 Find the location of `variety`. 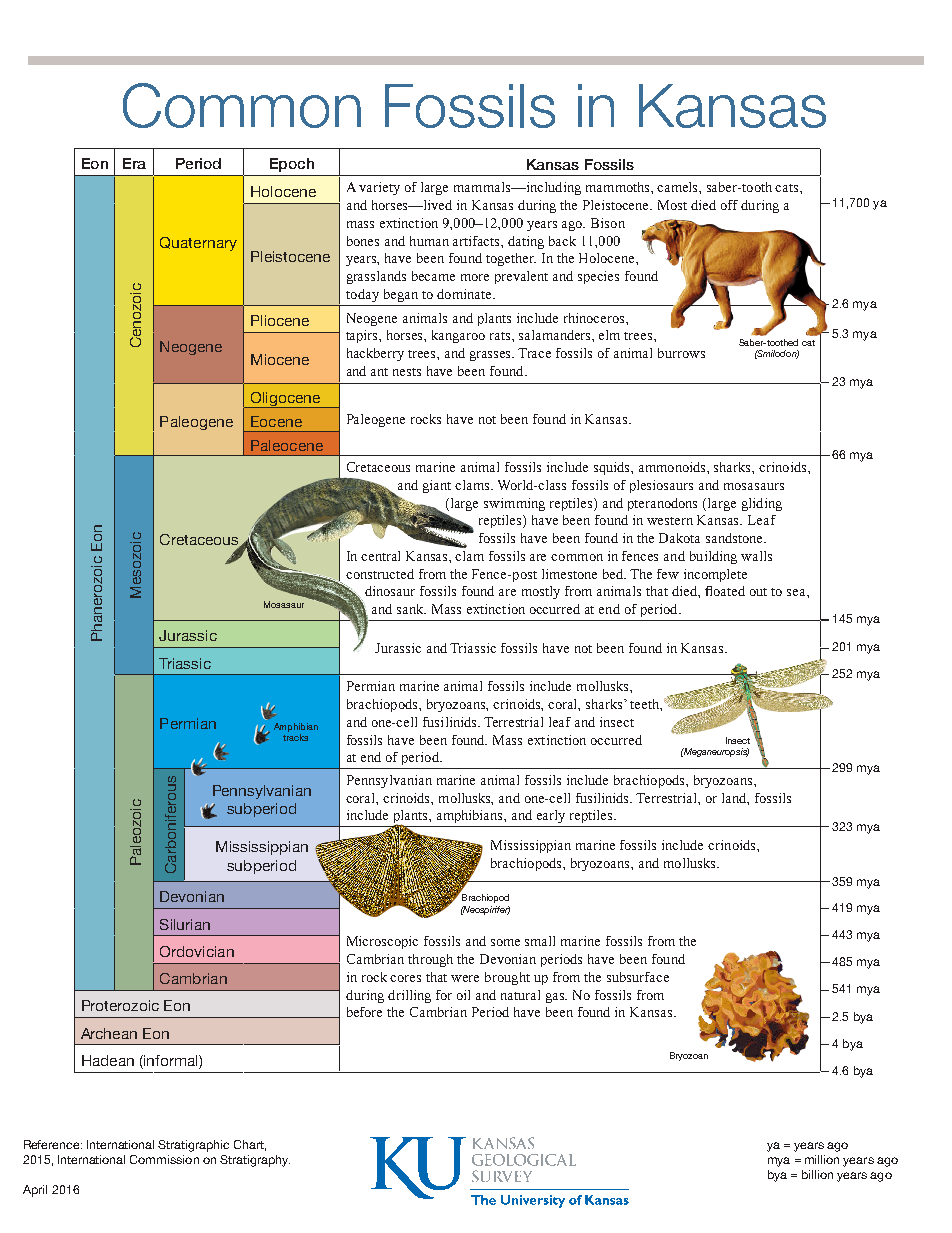

variety is located at coordinates (379, 188).
